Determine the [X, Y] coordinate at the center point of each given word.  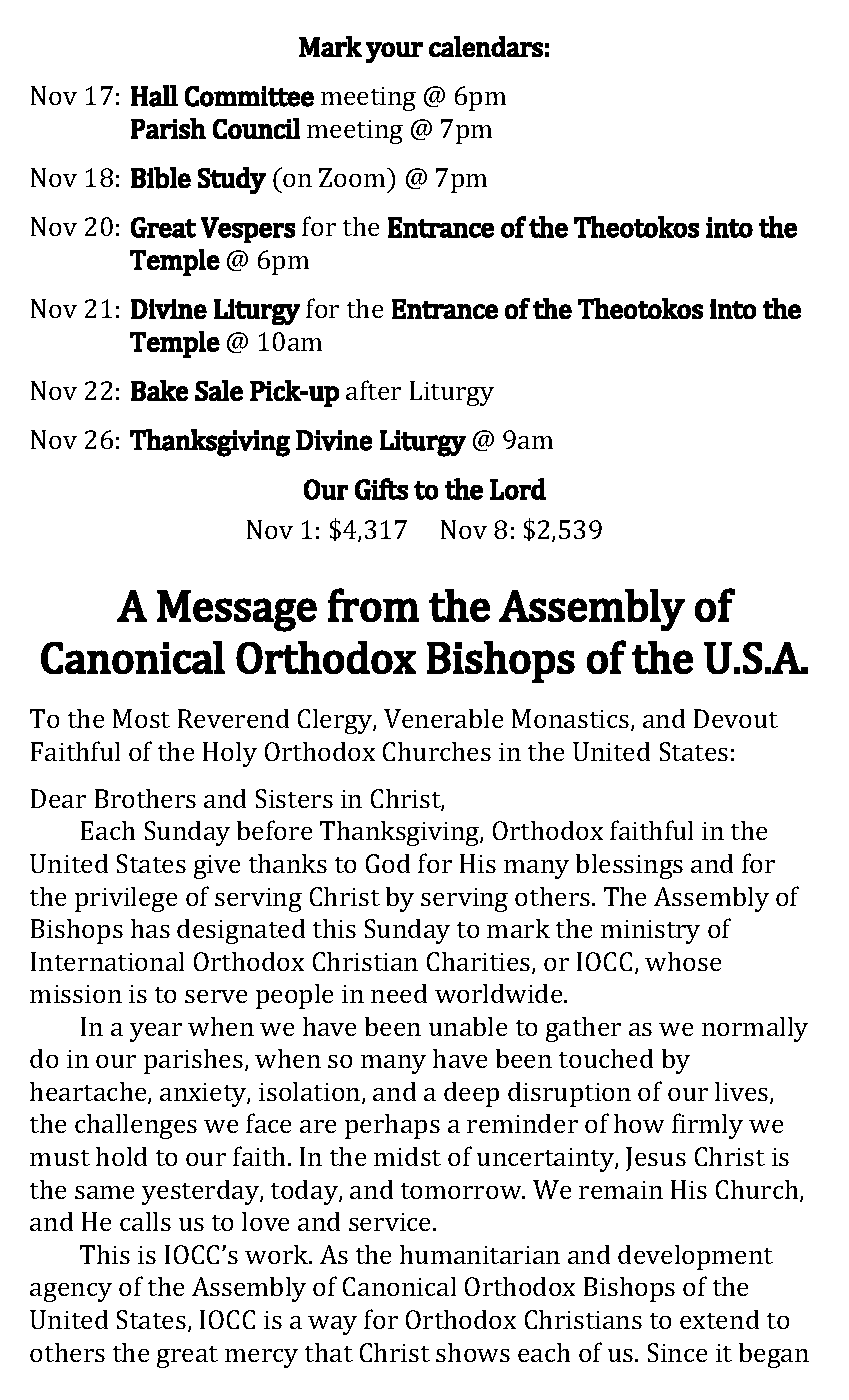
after [373, 390]
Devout [736, 718]
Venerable [443, 718]
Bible [161, 178]
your [394, 52]
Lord [518, 489]
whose [683, 961]
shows [473, 1352]
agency [71, 1292]
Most [141, 718]
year [156, 1032]
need [399, 993]
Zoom [353, 177]
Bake [159, 390]
